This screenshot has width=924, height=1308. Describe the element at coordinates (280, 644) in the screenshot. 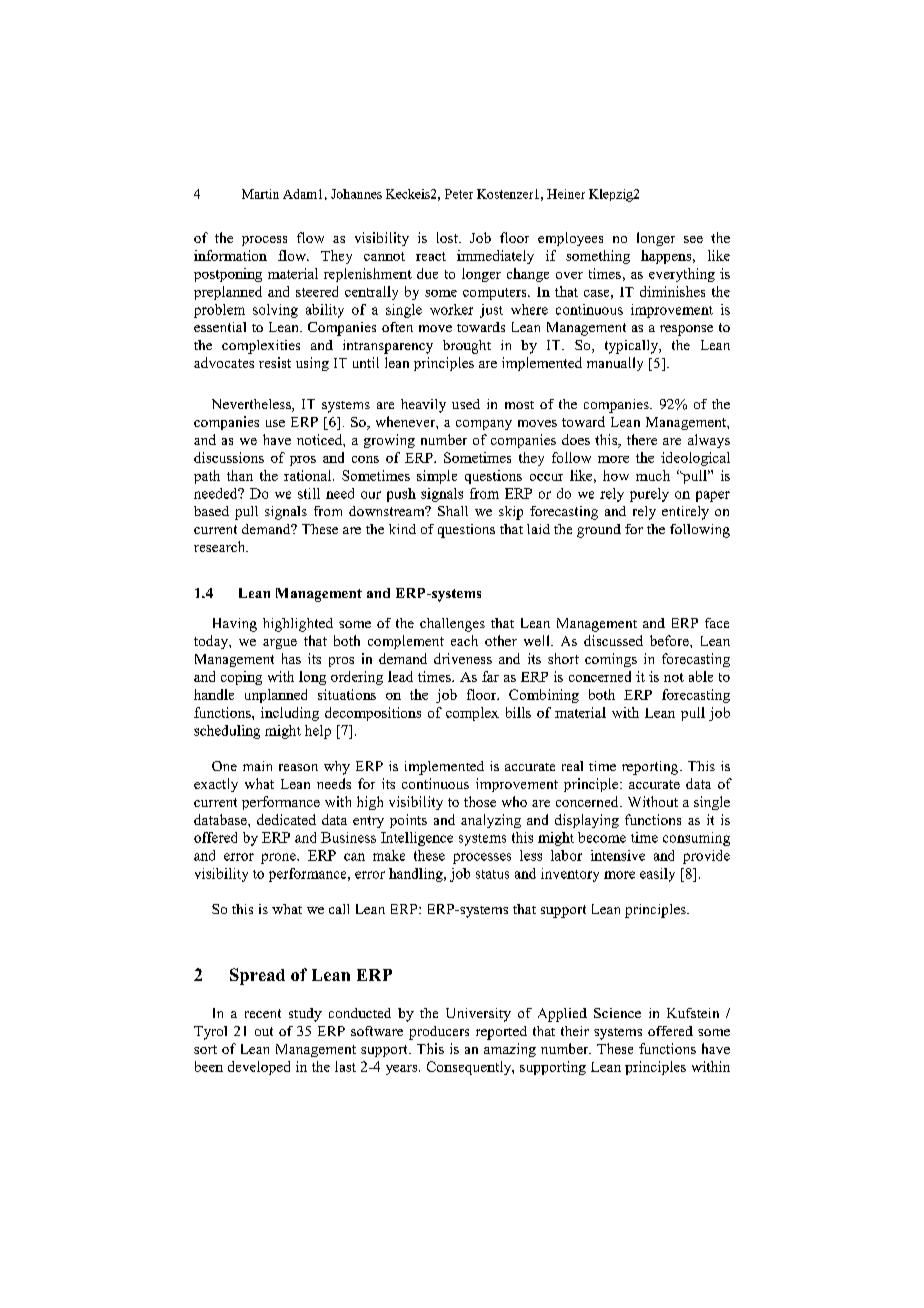

I see `argue` at that location.
